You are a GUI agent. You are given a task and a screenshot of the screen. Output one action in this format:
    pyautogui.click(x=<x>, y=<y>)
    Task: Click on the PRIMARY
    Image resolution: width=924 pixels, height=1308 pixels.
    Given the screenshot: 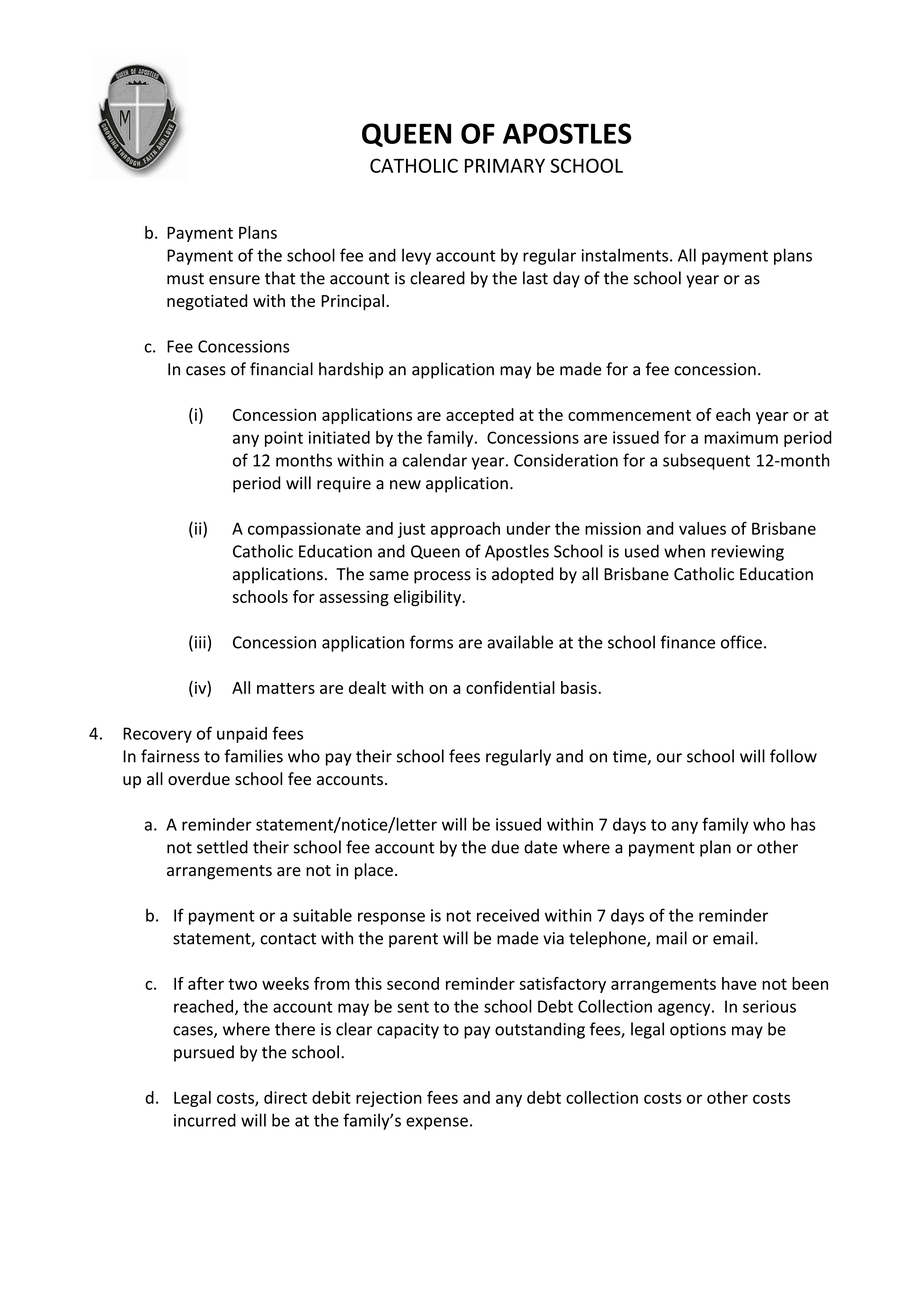 What is the action you would take?
    pyautogui.click(x=505, y=165)
